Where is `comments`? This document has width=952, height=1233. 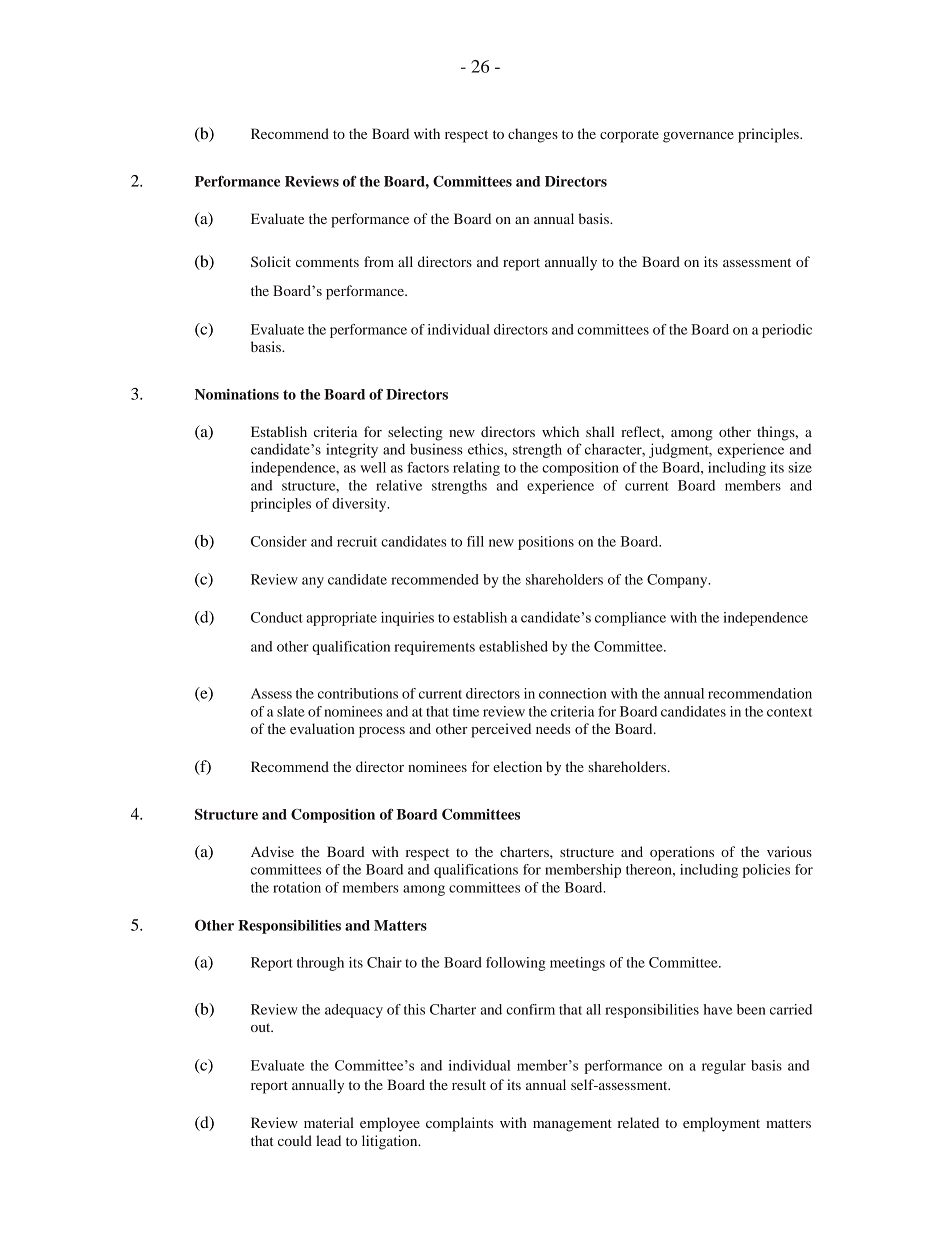
comments is located at coordinates (327, 262).
